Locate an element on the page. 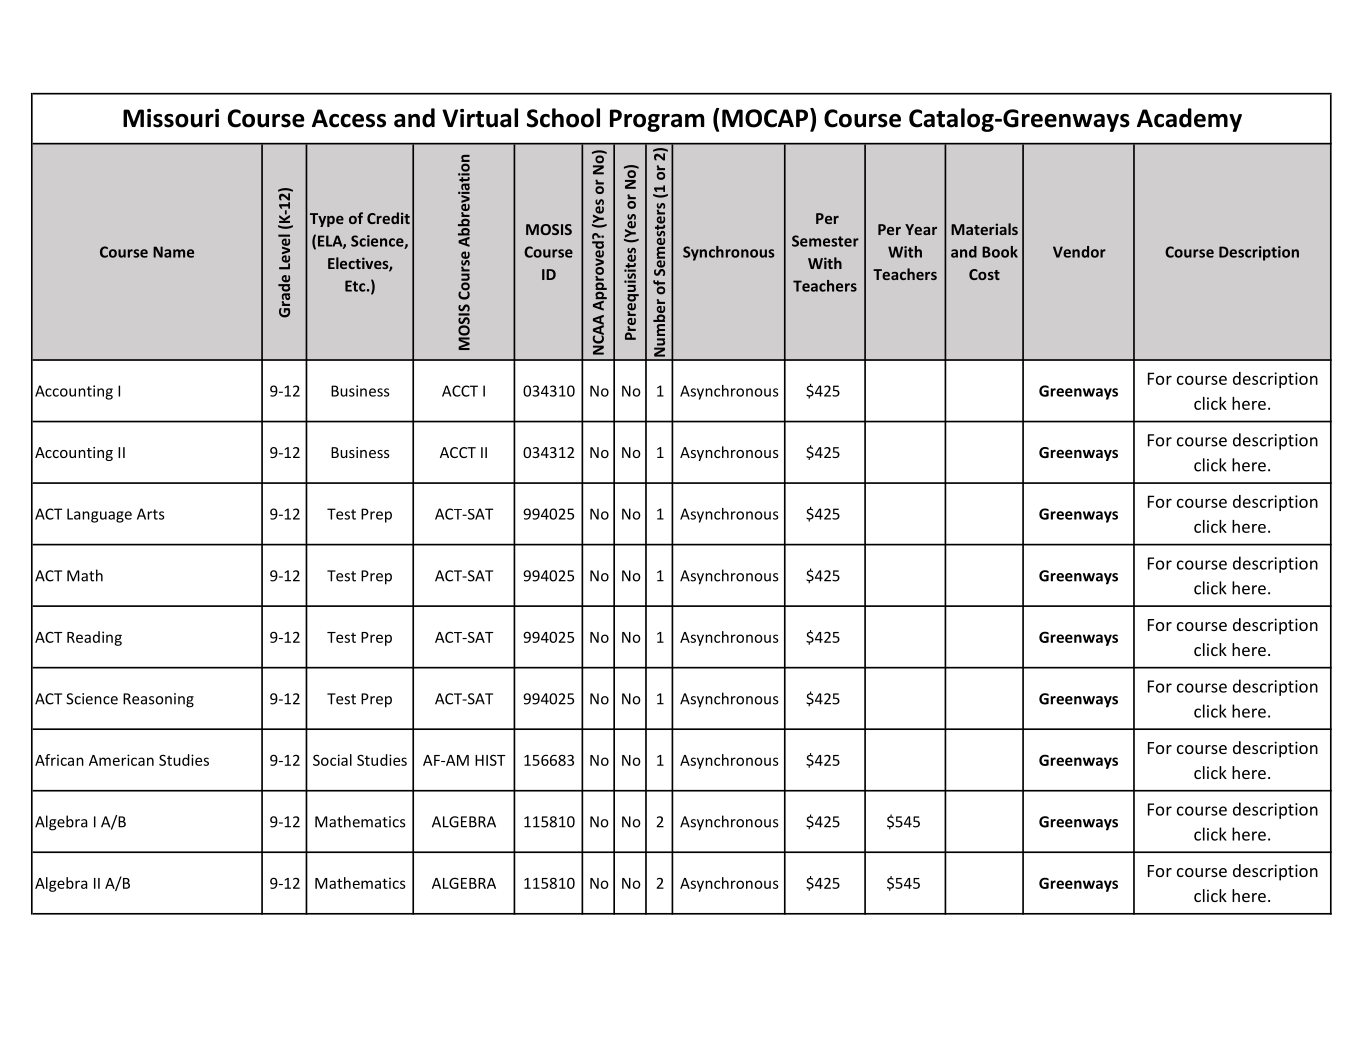  Vendor is located at coordinates (1079, 252).
